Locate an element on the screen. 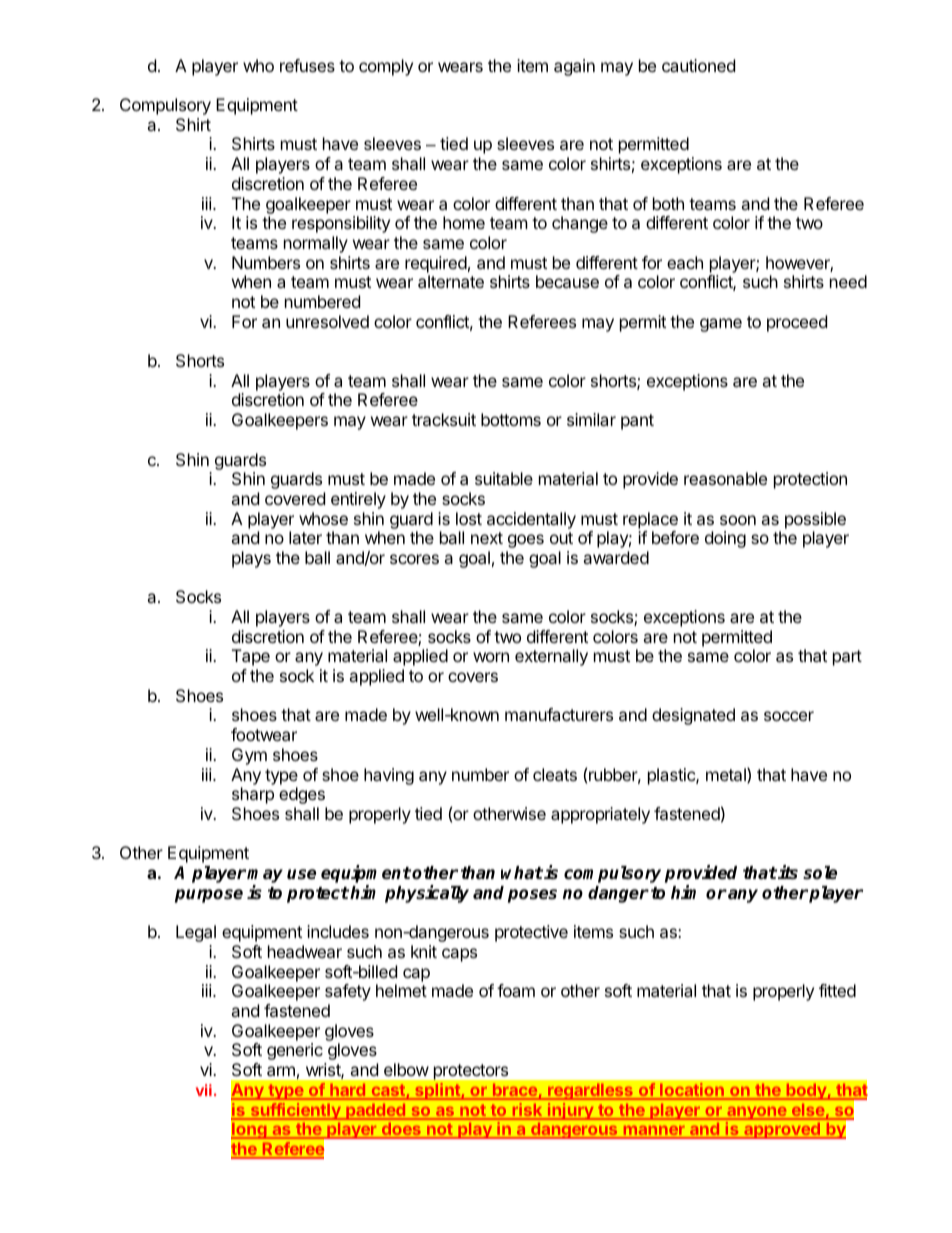 This screenshot has height=1233, width=952. doing is located at coordinates (725, 539).
